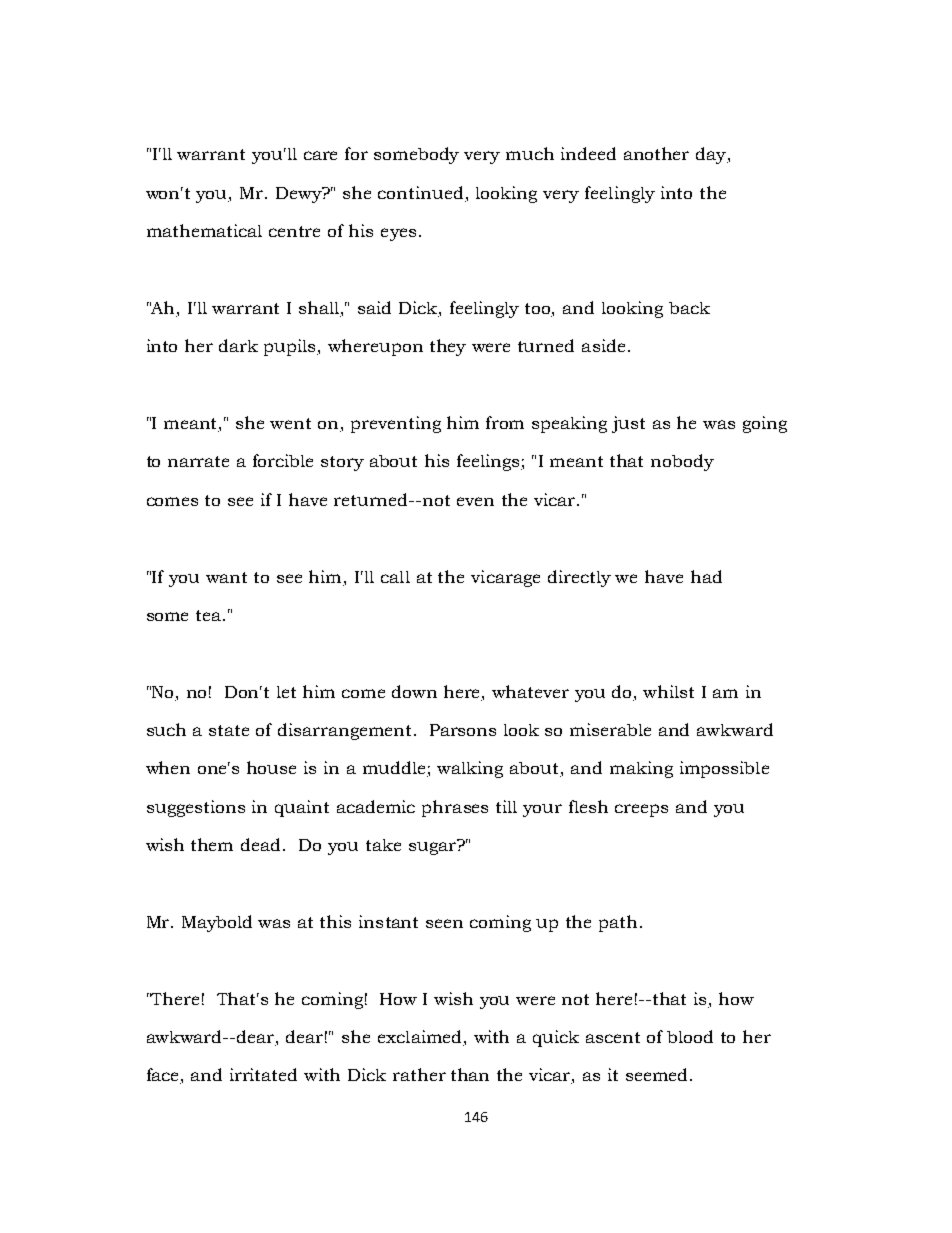 This image has height=1233, width=952. What do you see at coordinates (489, 462) in the image?
I see `feelings` at bounding box center [489, 462].
